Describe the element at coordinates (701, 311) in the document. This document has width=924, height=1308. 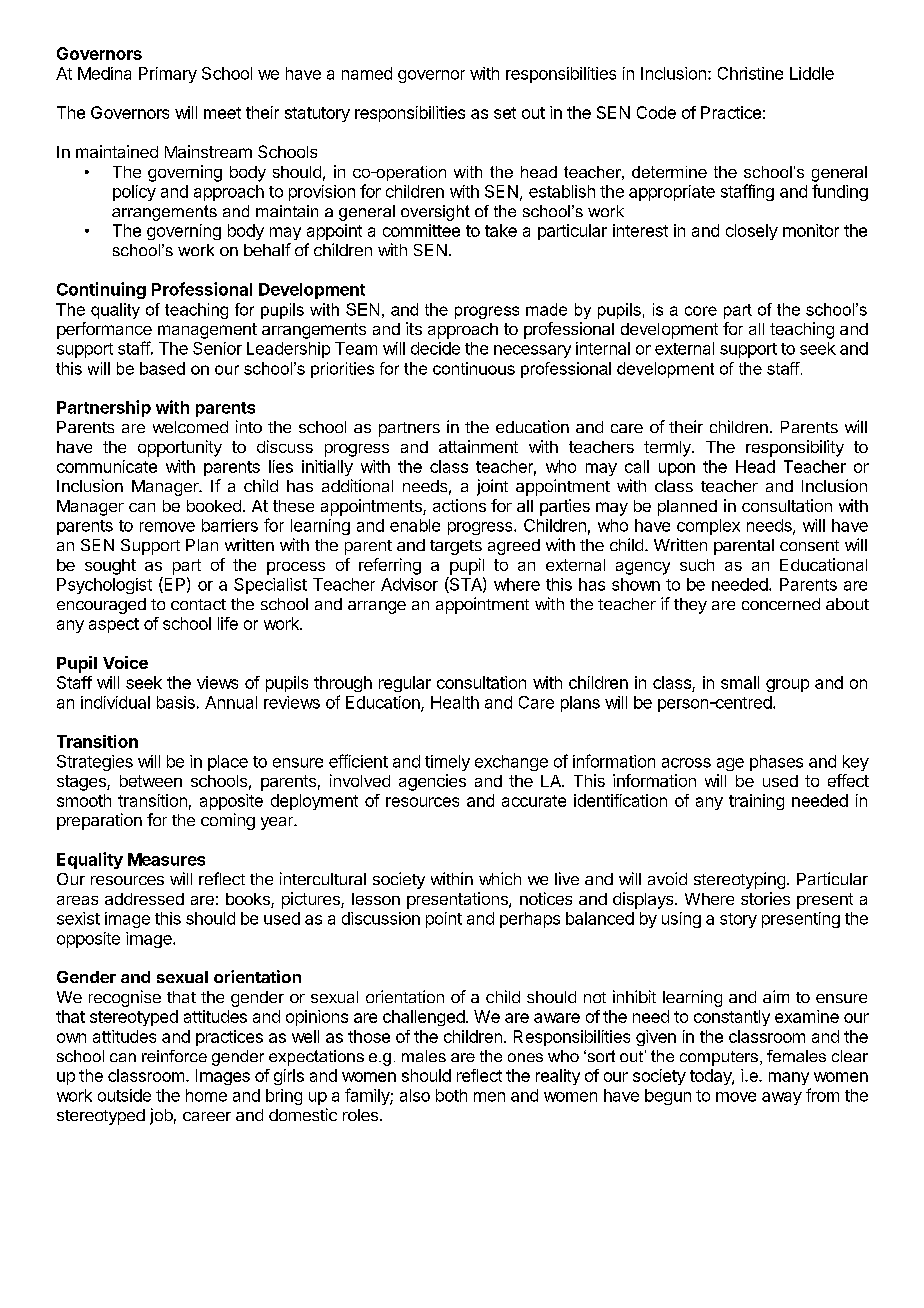
I see `core` at that location.
